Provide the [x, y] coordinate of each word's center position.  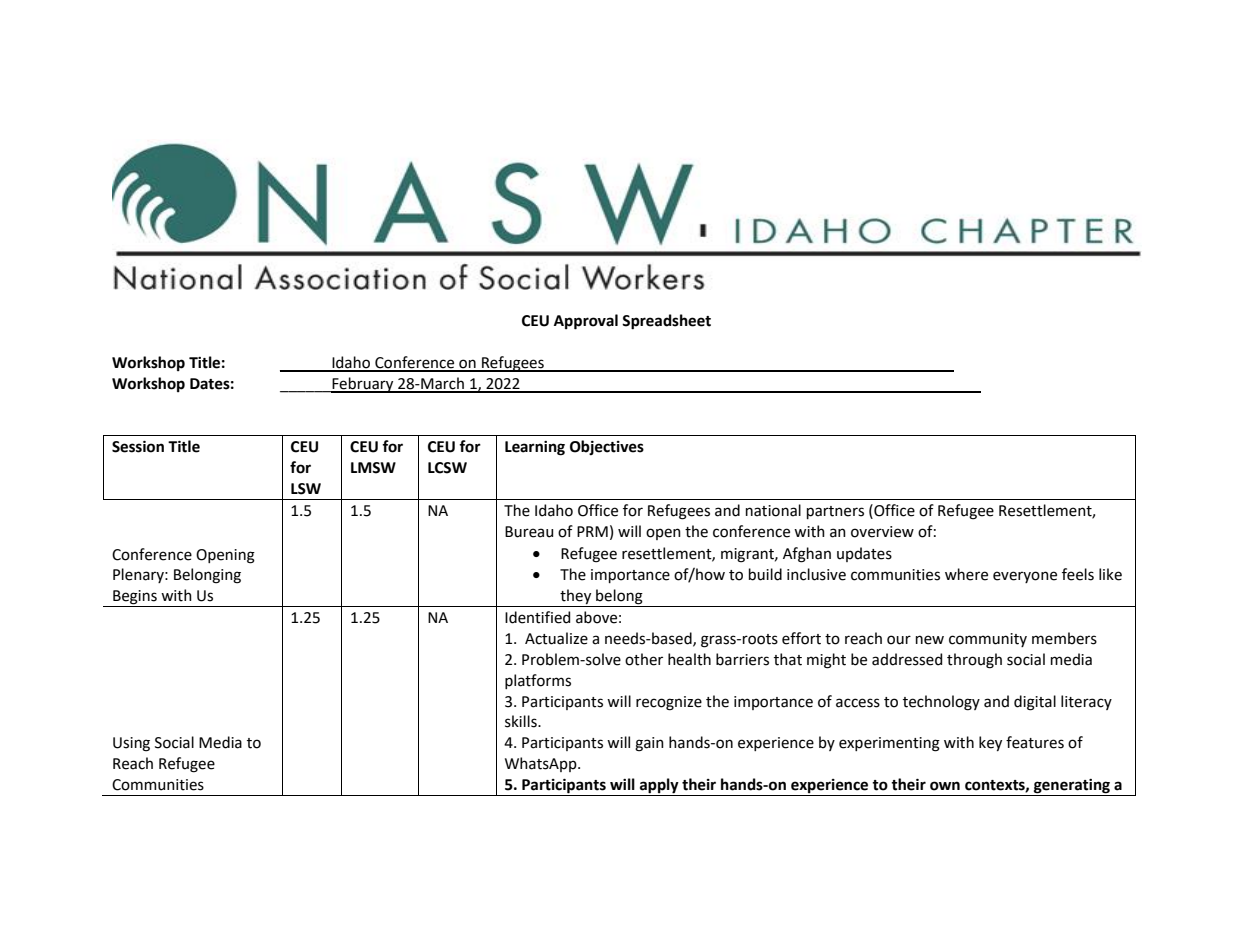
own [945, 786]
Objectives [607, 447]
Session [138, 447]
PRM [592, 531]
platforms [538, 681]
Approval [586, 322]
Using [131, 744]
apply [659, 787]
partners [835, 512]
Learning [535, 448]
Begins [135, 598]
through [974, 661]
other [644, 659]
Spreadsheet [666, 322]
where [966, 574]
